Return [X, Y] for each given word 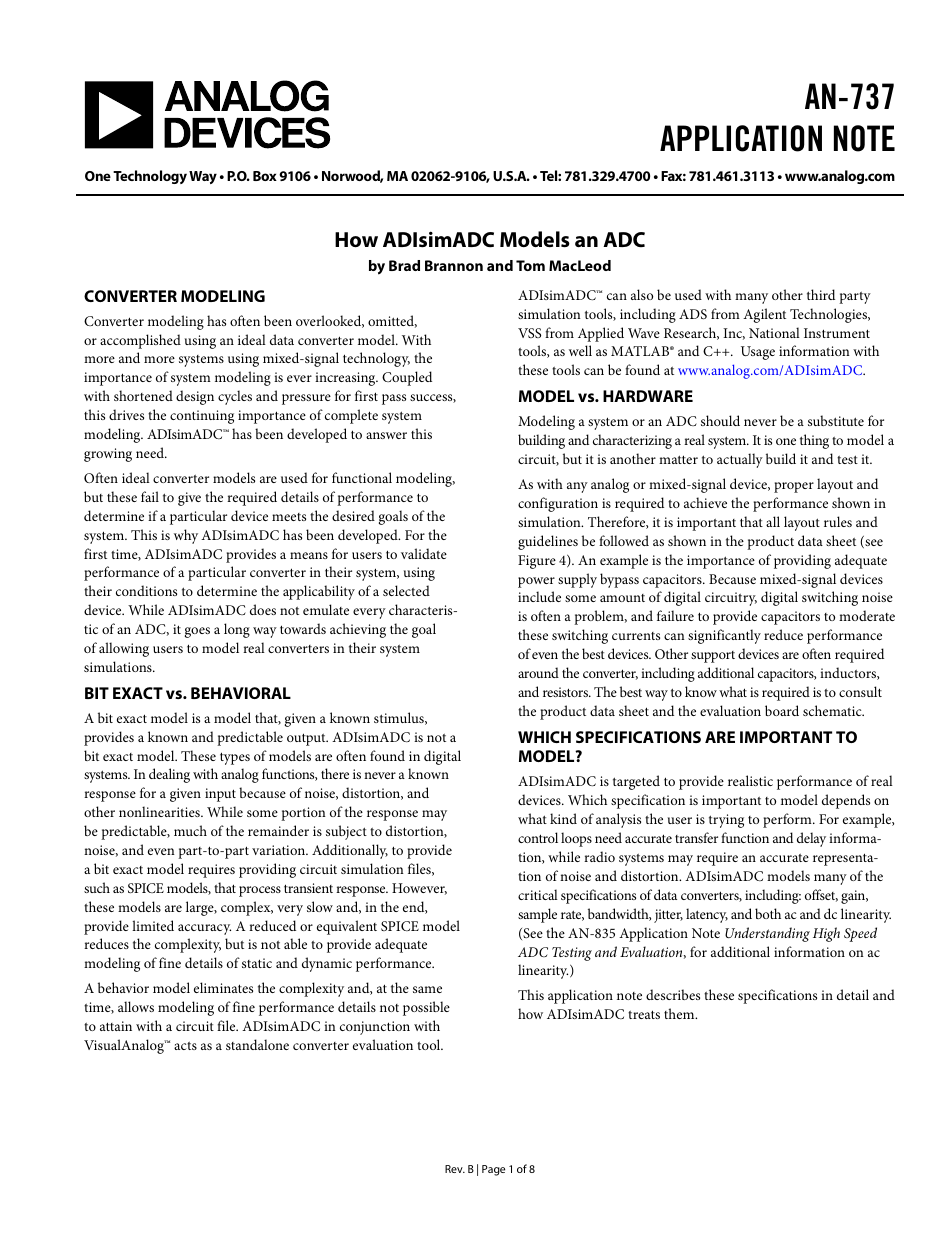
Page [493, 1170]
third [821, 294]
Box [265, 176]
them [680, 1013]
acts [185, 1046]
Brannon [454, 265]
